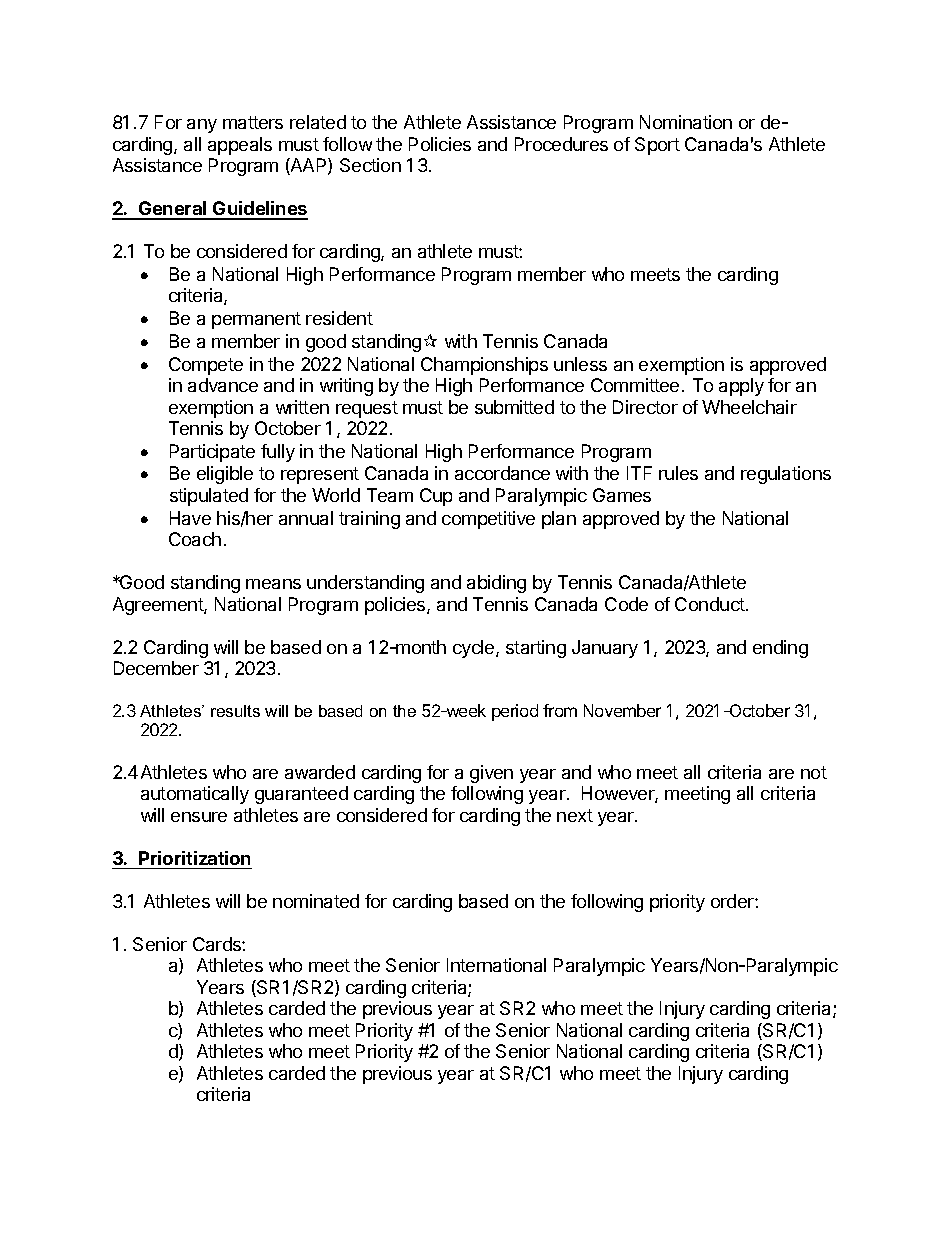 This screenshot has width=952, height=1233. I want to click on Championships, so click(484, 366).
